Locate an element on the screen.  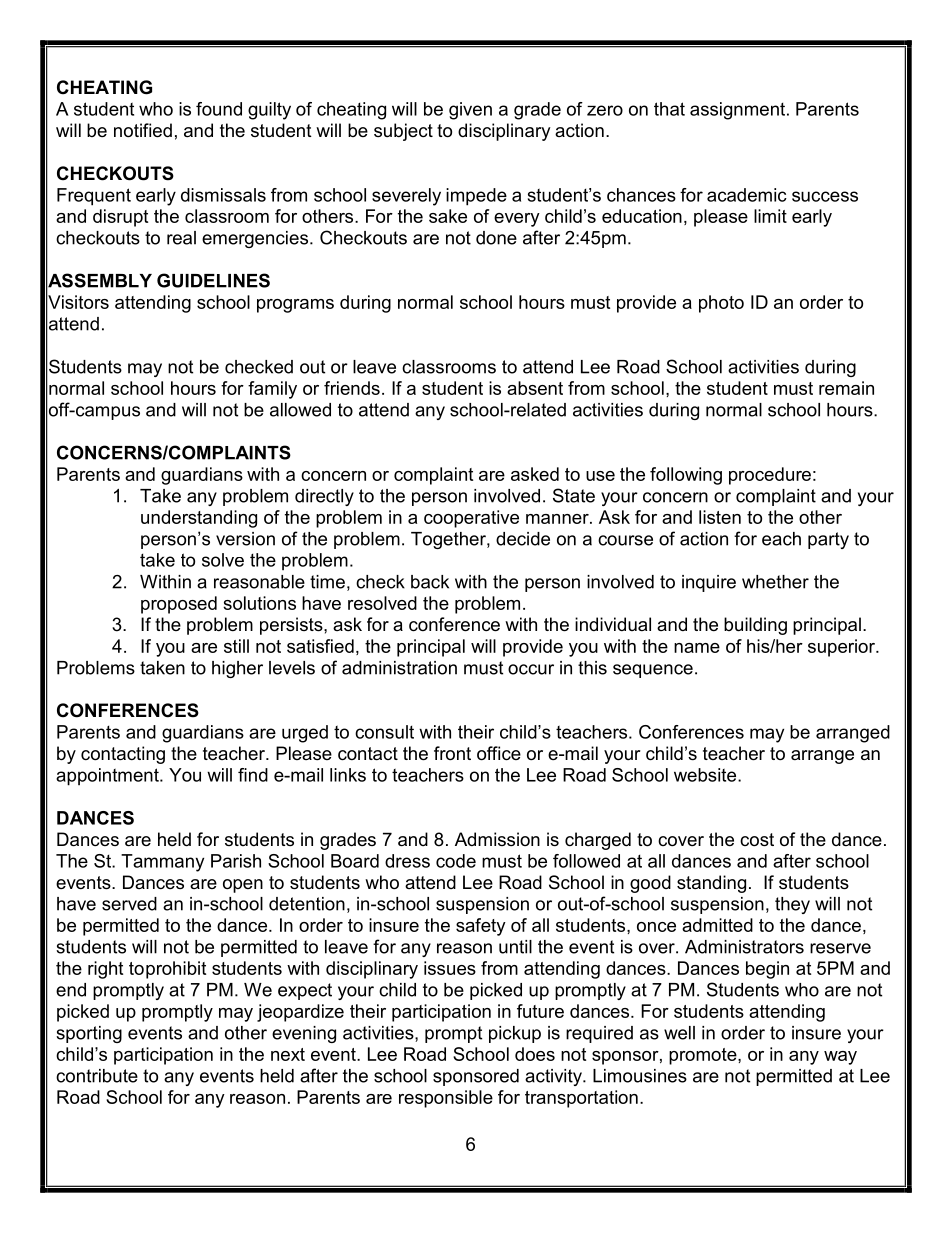
they is located at coordinates (792, 905).
